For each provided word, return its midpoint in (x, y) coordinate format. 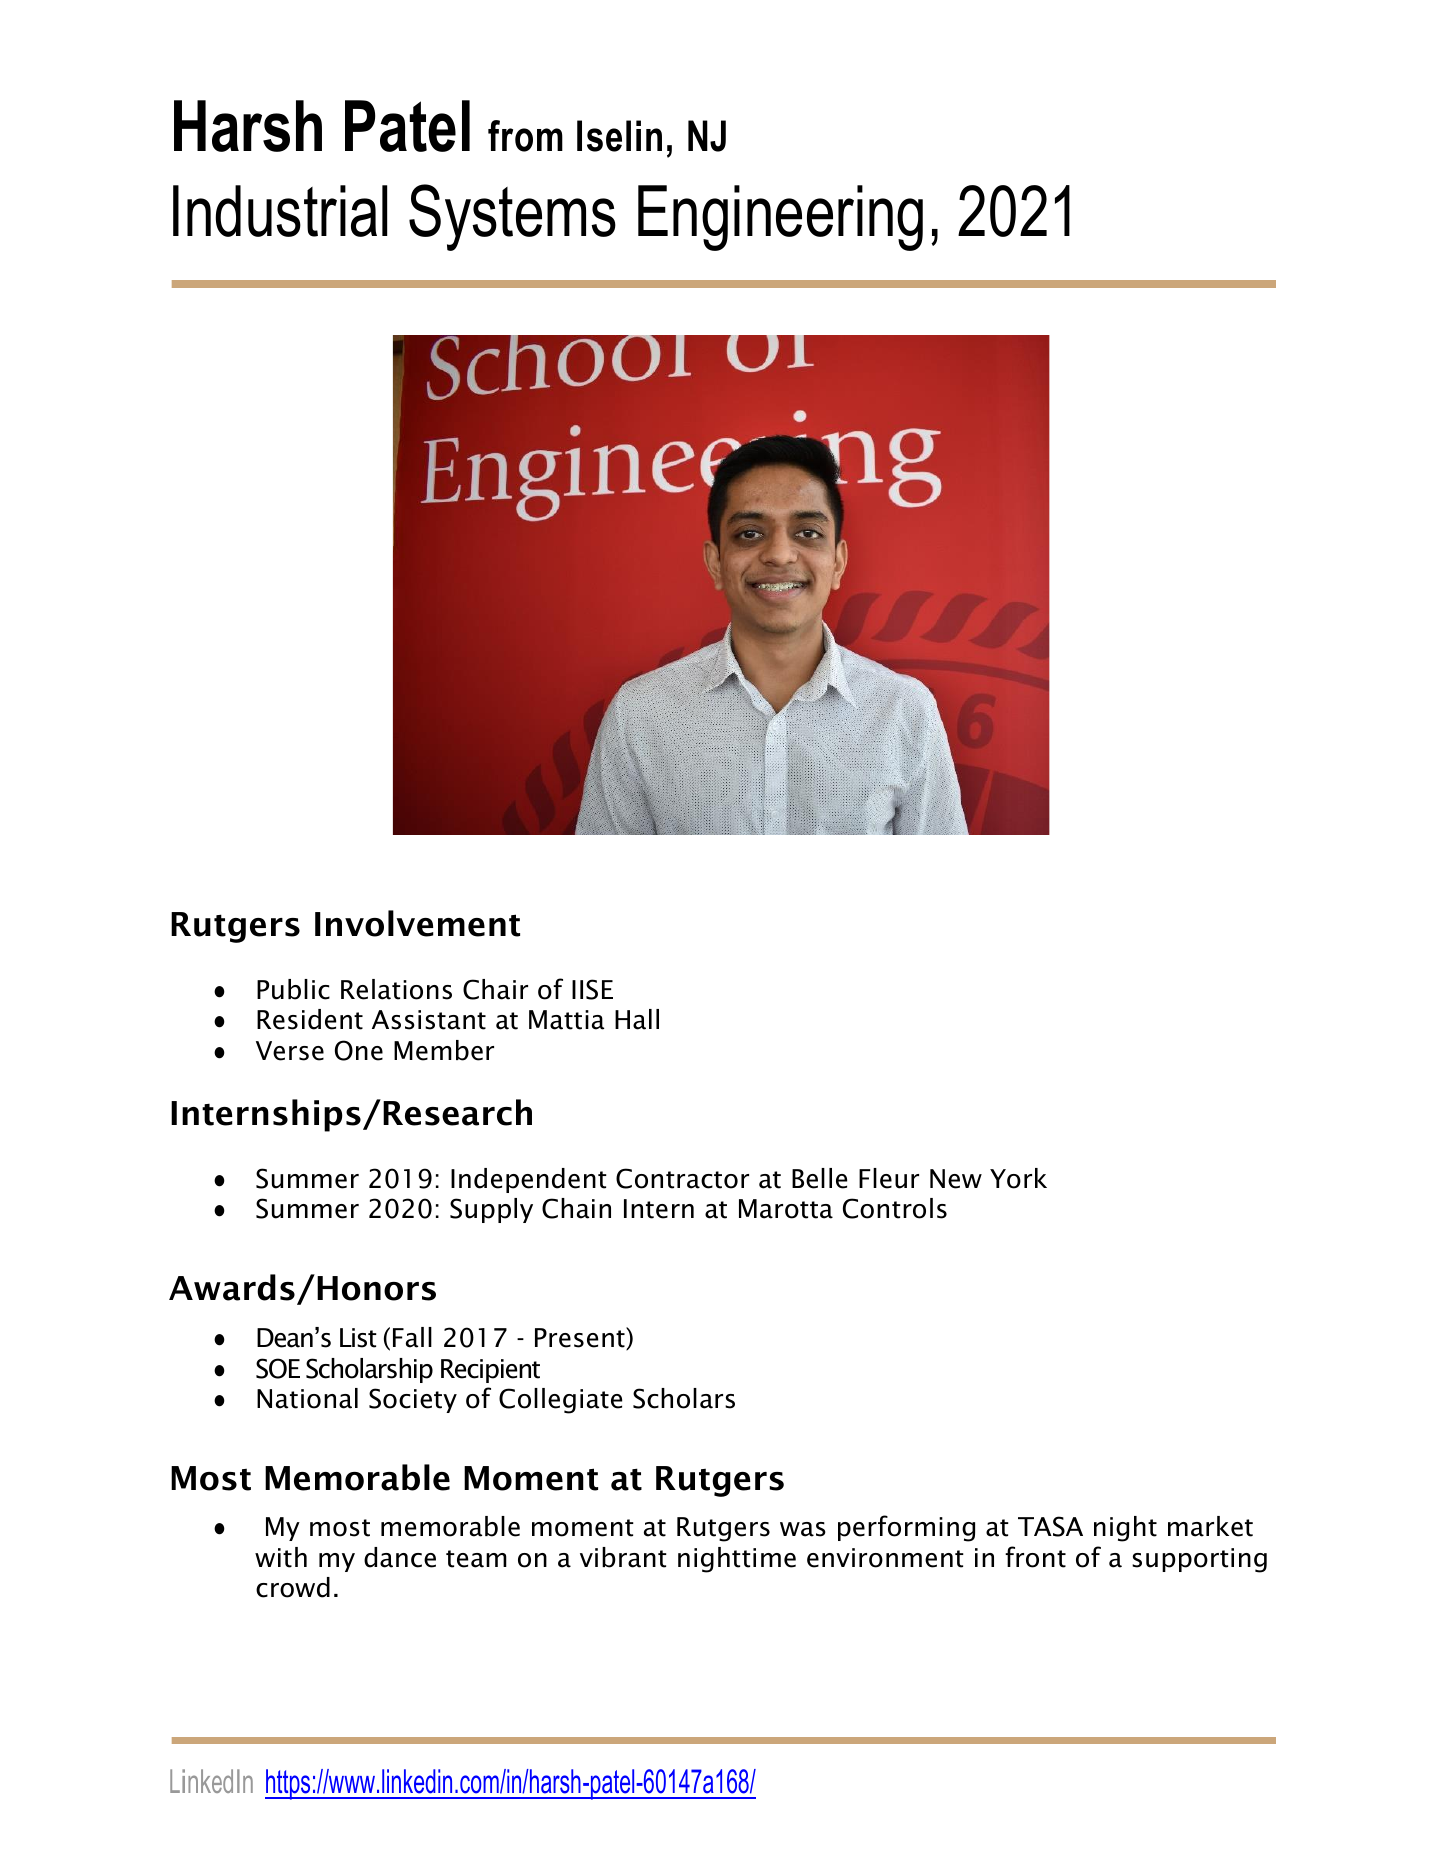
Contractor (682, 1178)
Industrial (280, 211)
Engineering (780, 218)
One (359, 1050)
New (956, 1179)
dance (400, 1557)
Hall (637, 1019)
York (1018, 1178)
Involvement (417, 923)
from (525, 136)
